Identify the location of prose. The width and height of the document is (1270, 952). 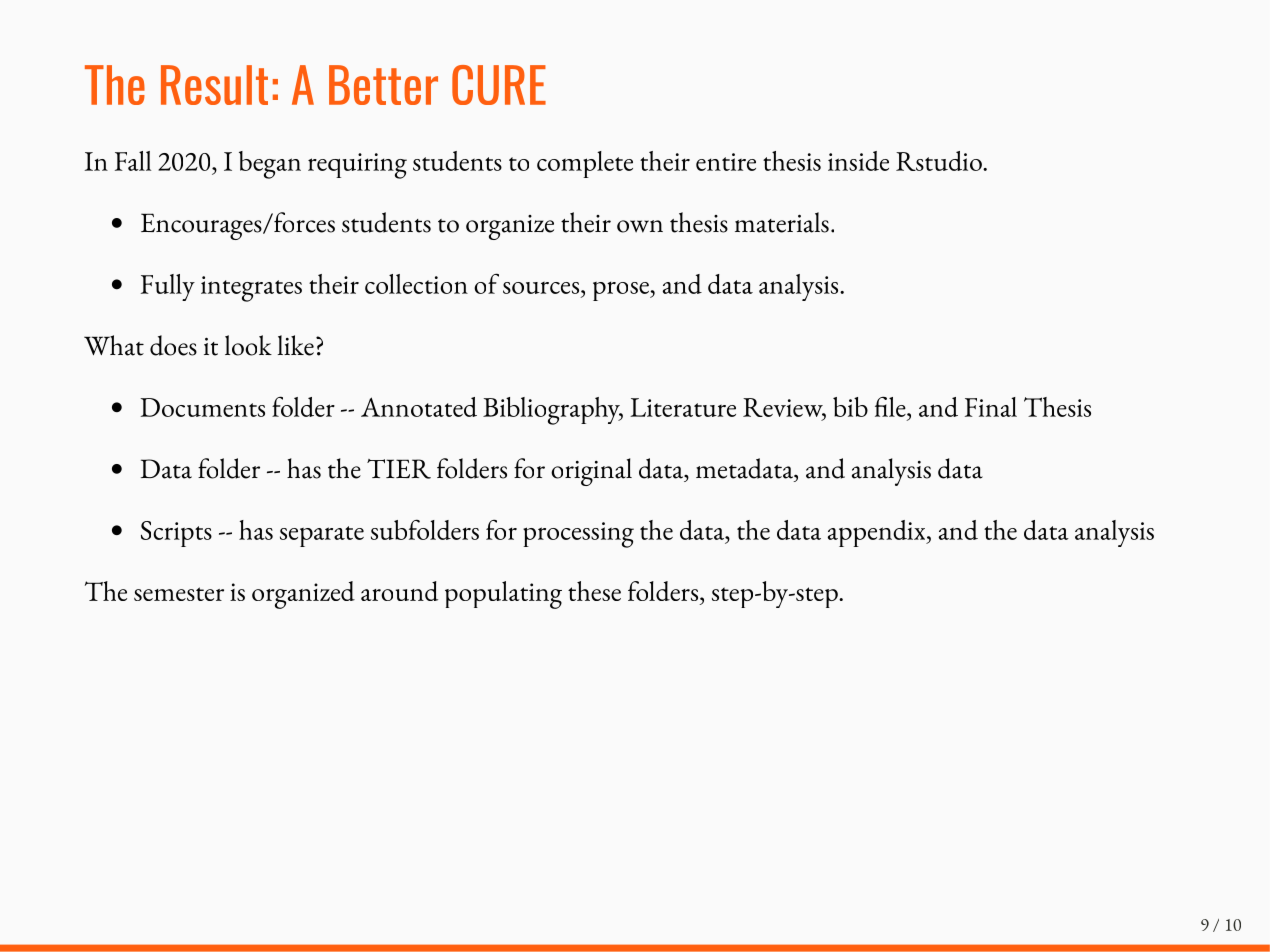
(622, 291).
